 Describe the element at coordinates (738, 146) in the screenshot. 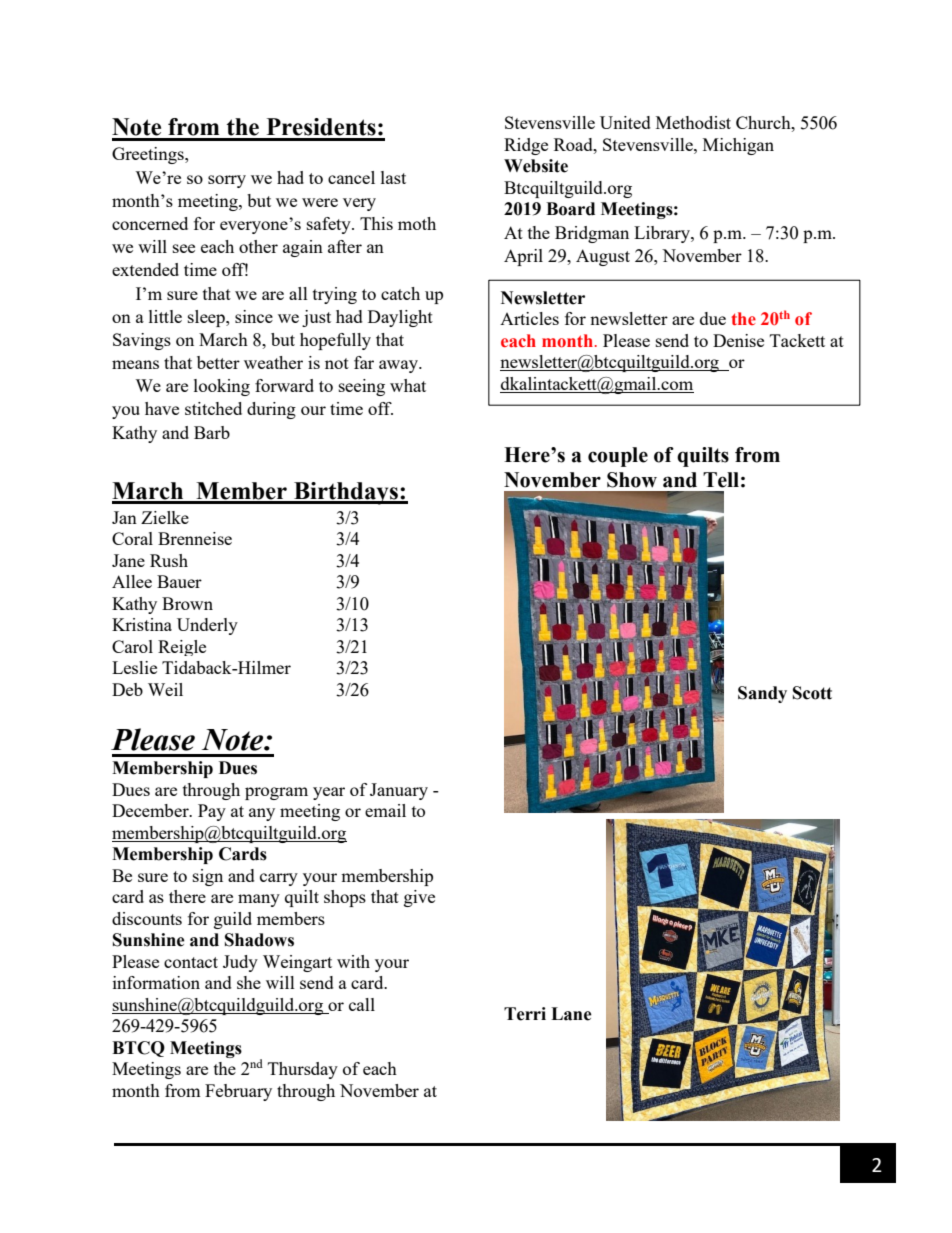

I see `Michigan` at that location.
